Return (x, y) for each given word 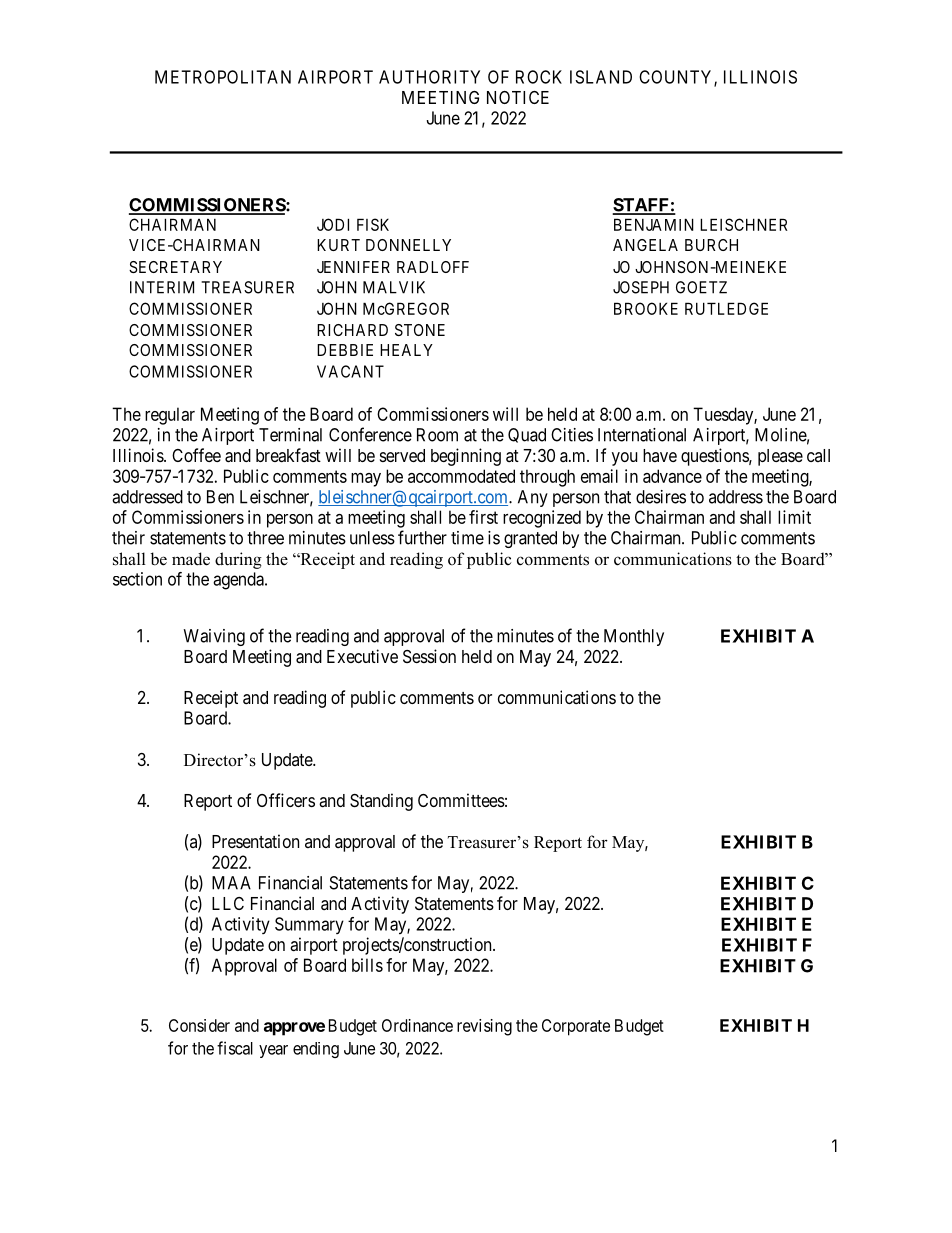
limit (794, 517)
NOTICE (518, 97)
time (467, 538)
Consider (199, 1025)
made (191, 559)
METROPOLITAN (223, 77)
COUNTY (677, 78)
